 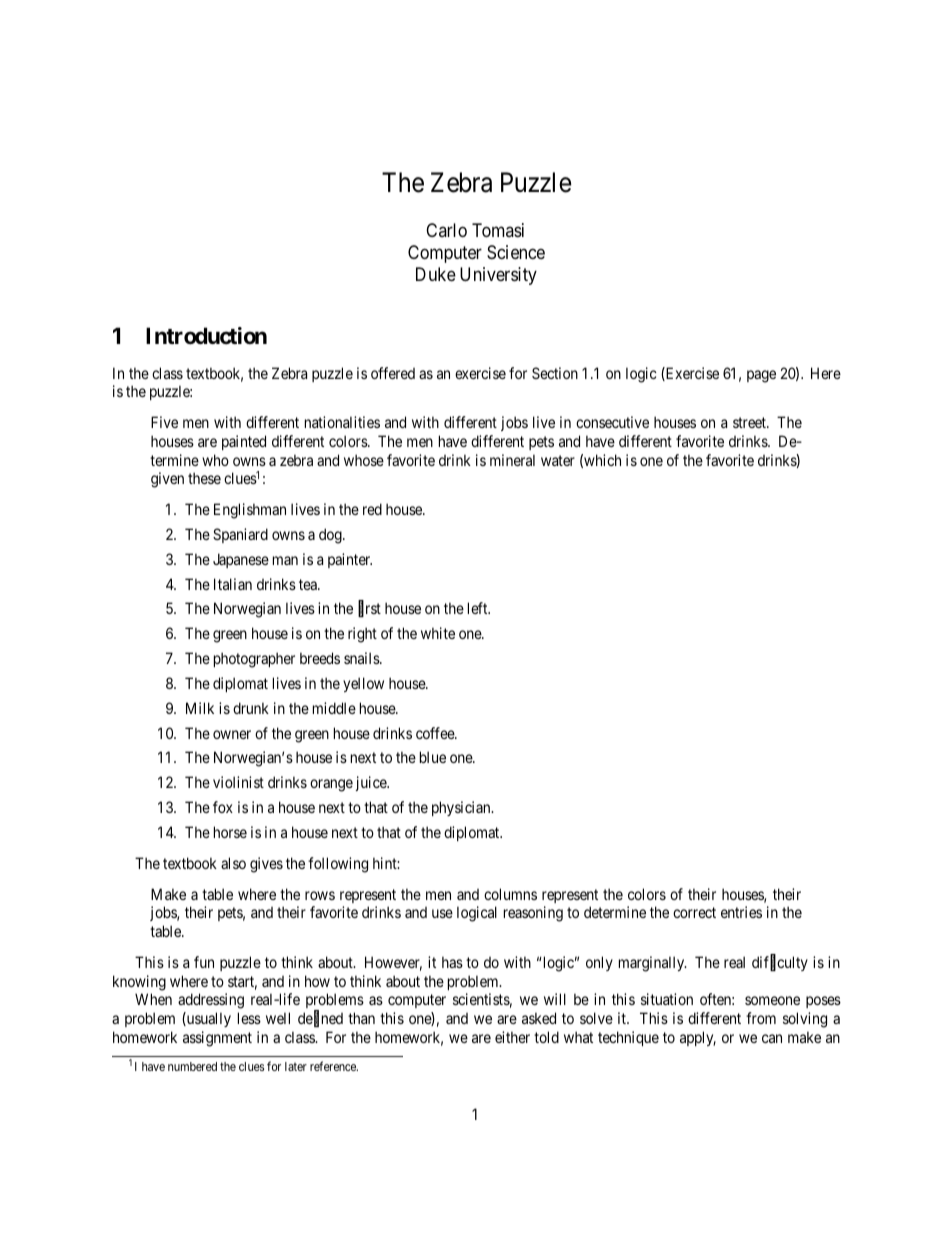 I want to click on horse, so click(x=230, y=832).
